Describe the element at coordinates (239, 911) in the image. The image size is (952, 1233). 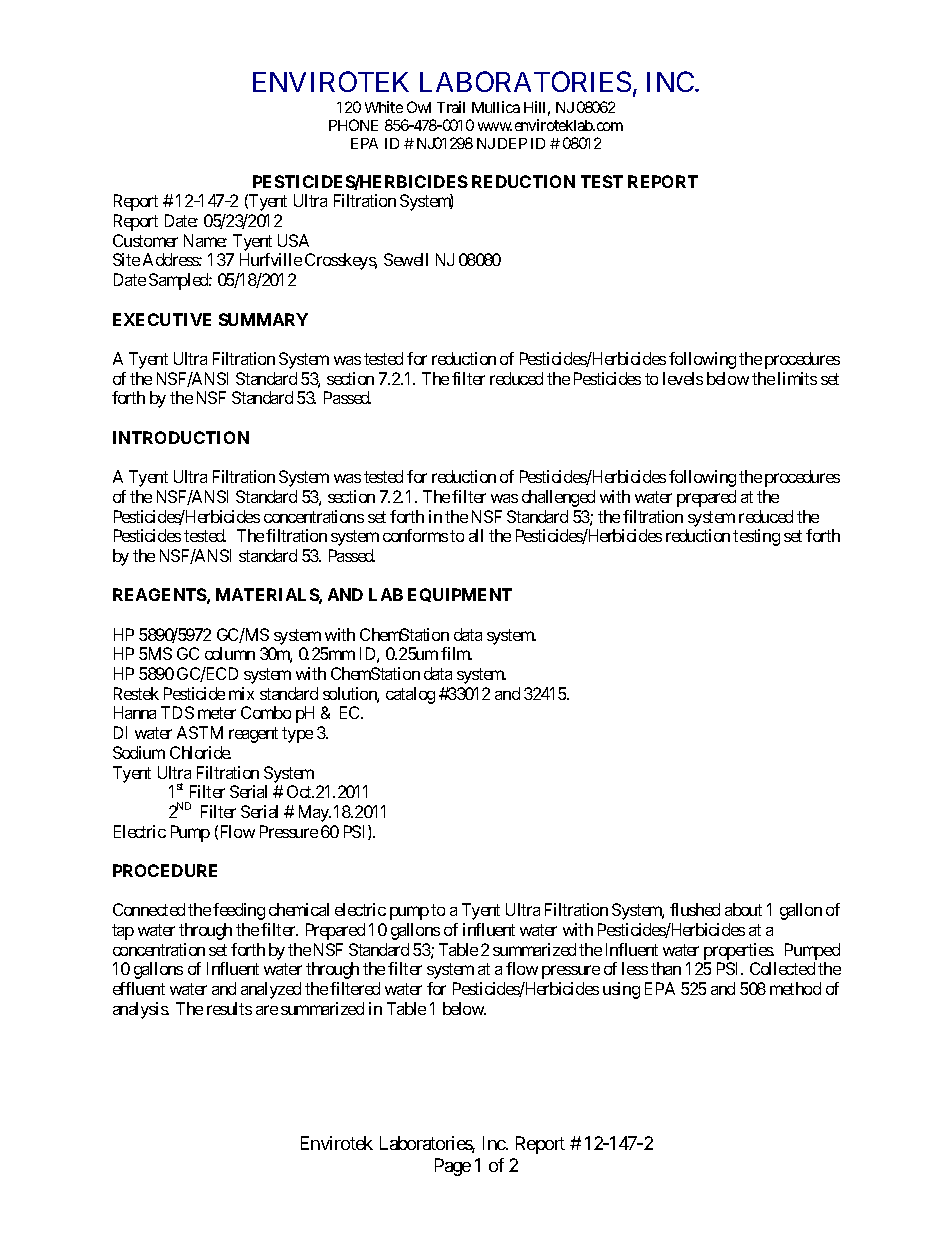
I see `feeding` at that location.
